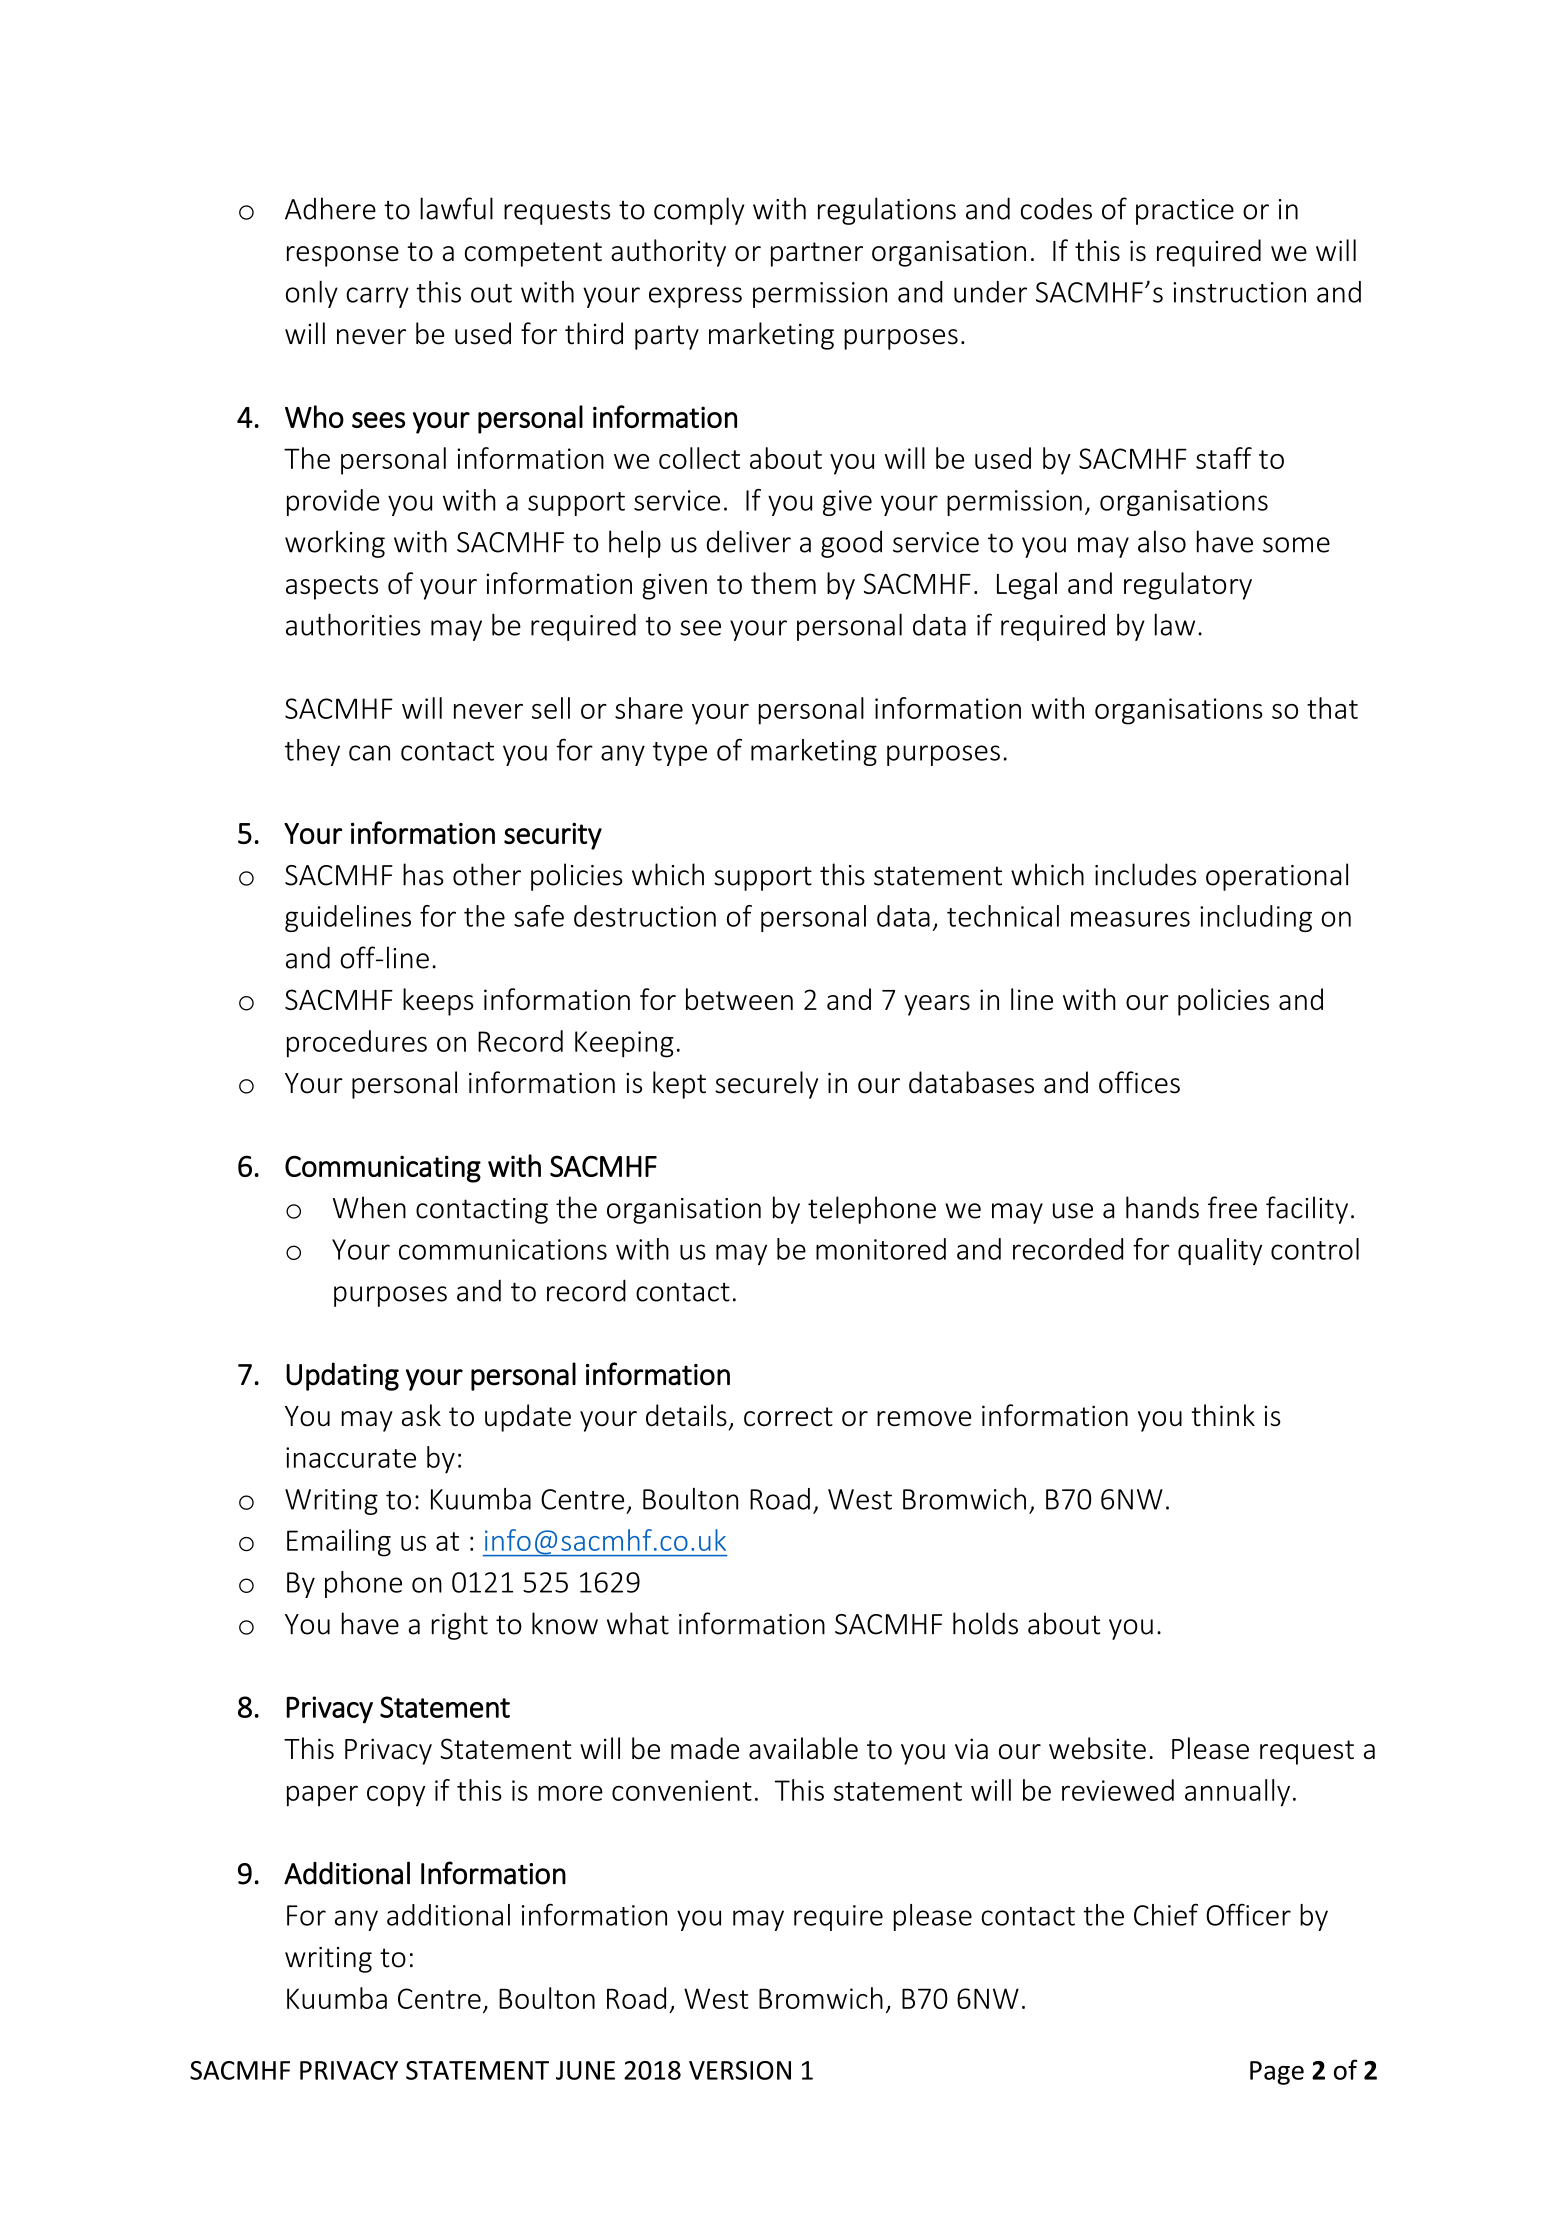  Describe the element at coordinates (740, 2070) in the screenshot. I see `VERSION` at that location.
